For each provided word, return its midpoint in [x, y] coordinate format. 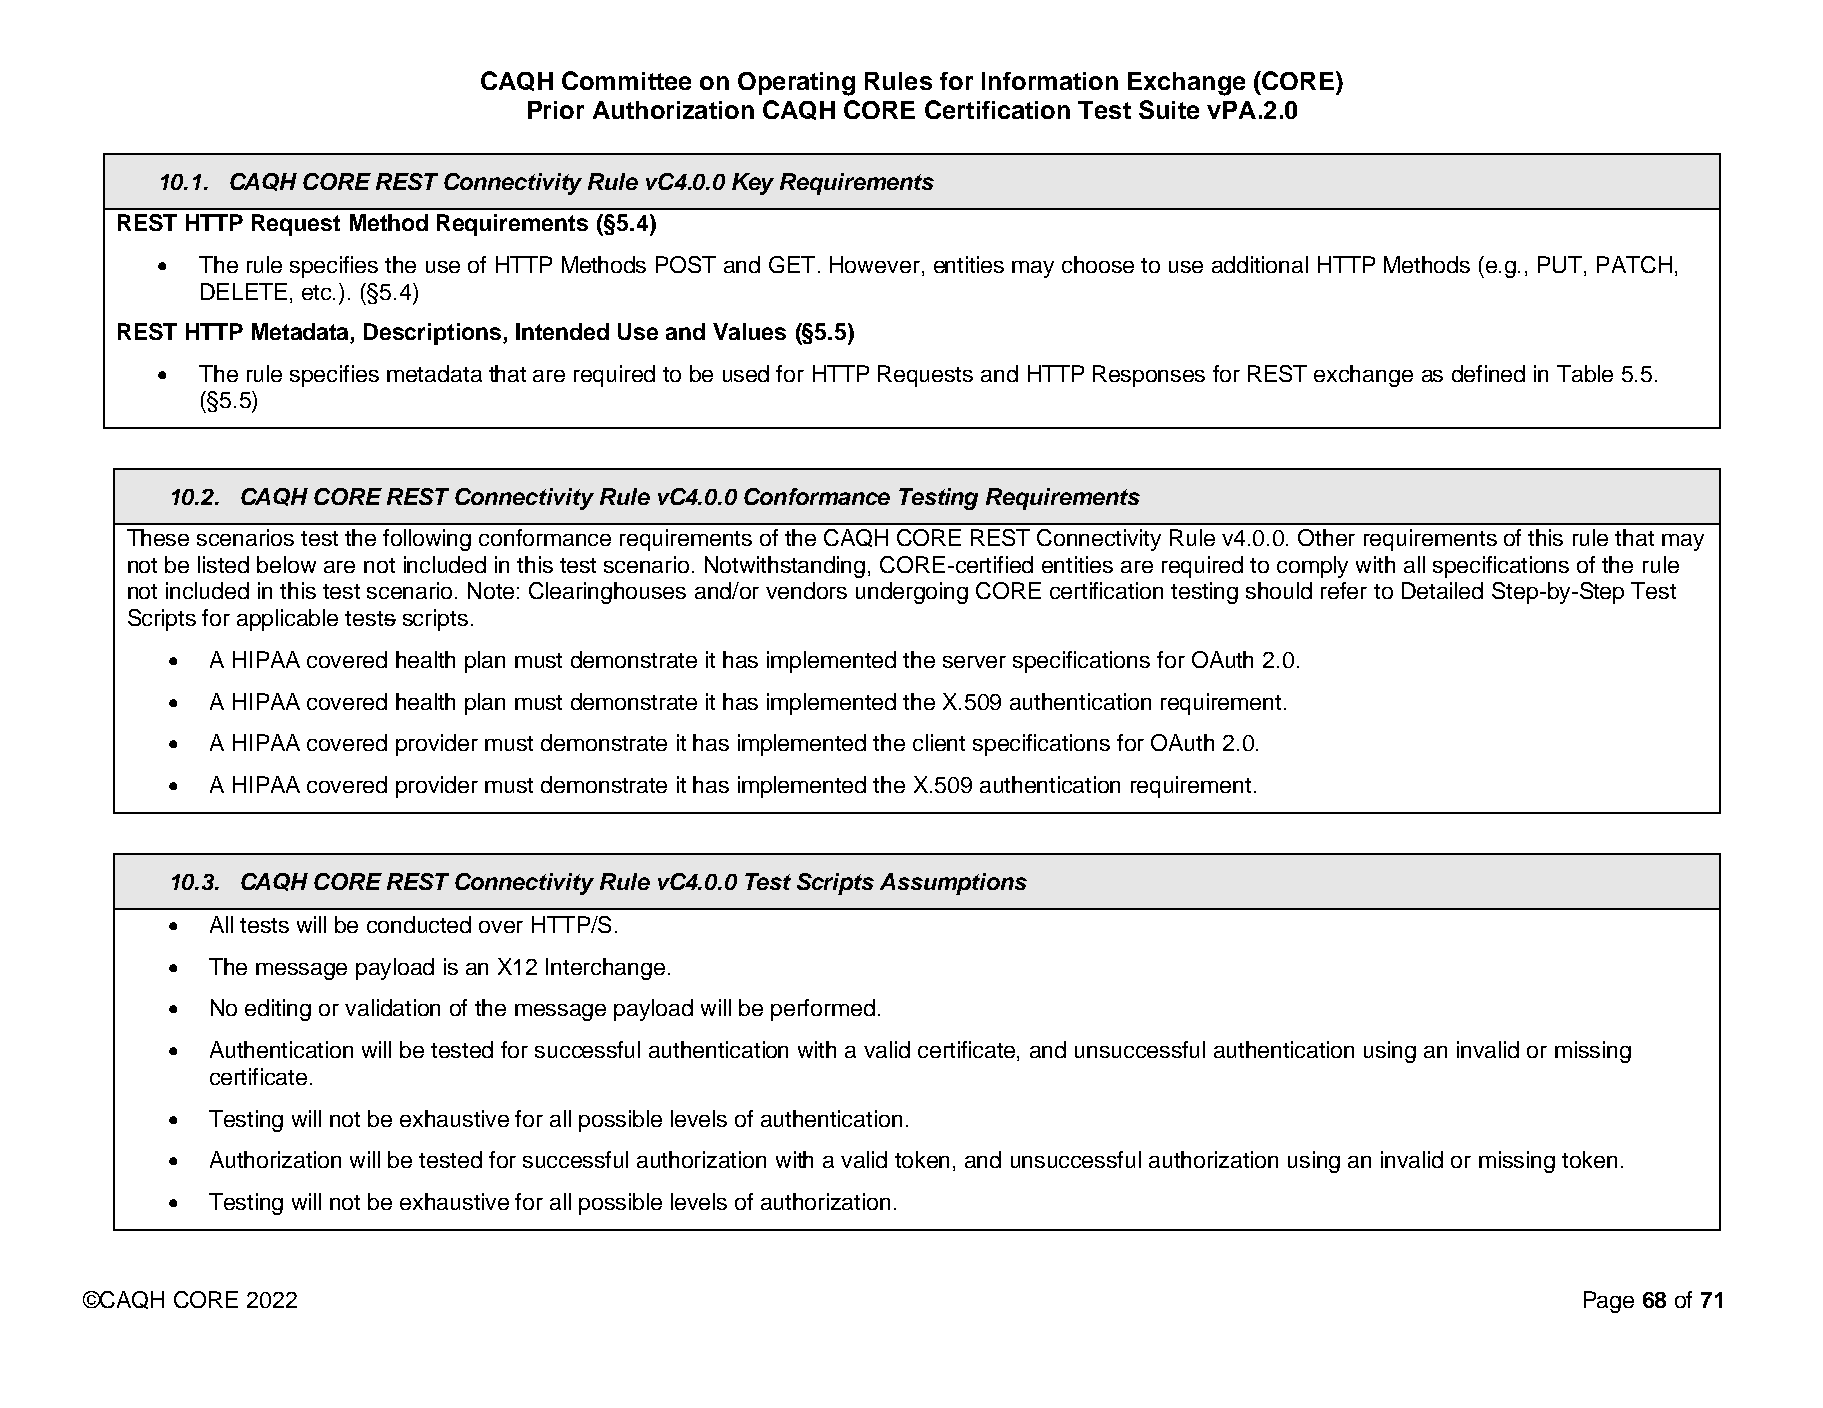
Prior [556, 110]
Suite [1169, 109]
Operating [796, 84]
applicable [287, 620]
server [974, 662]
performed [823, 1010]
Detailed [1442, 590]
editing [278, 1010]
